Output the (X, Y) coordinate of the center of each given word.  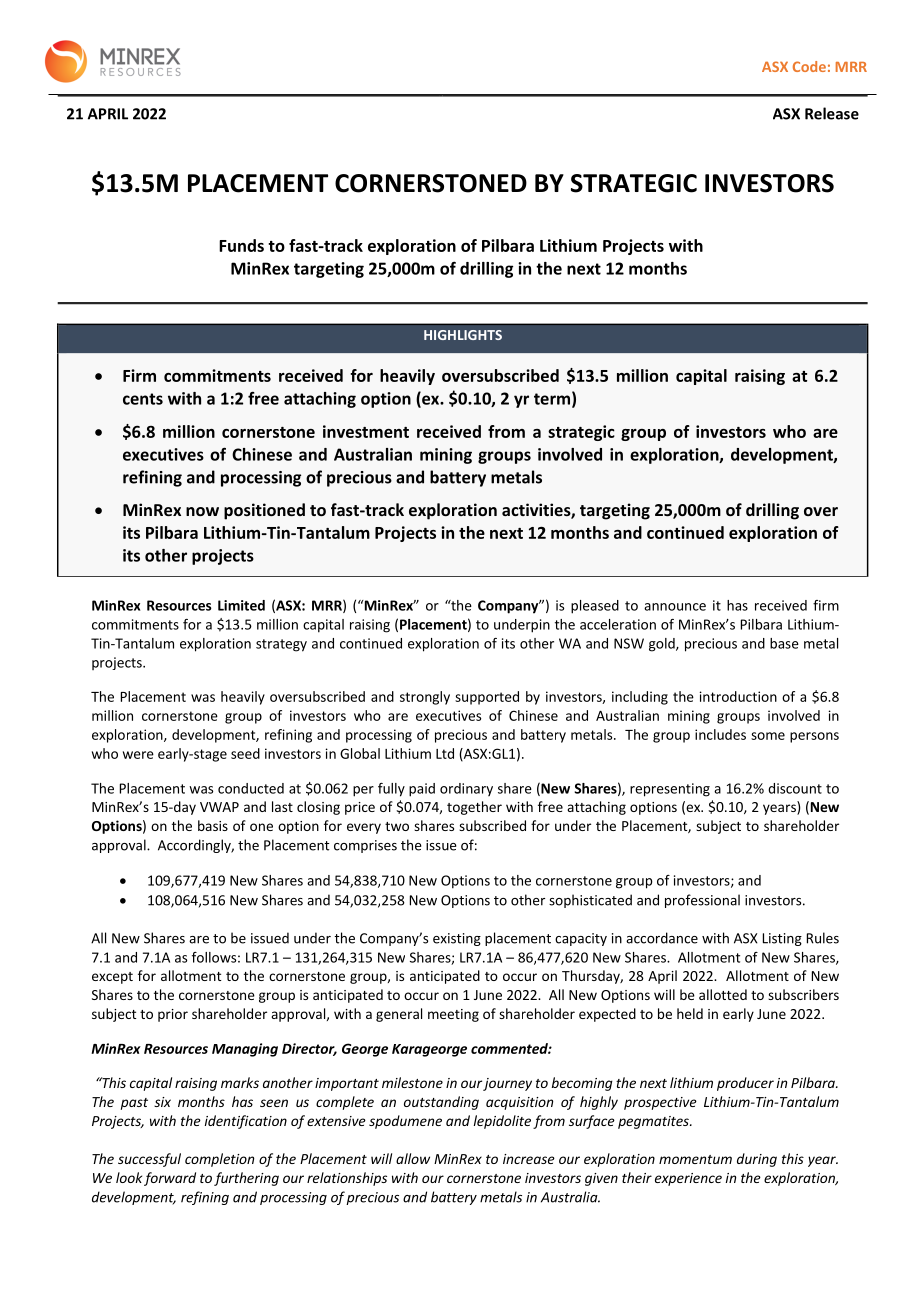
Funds (241, 245)
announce (675, 607)
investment (366, 431)
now (202, 511)
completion (219, 1160)
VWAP (219, 807)
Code (809, 66)
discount (795, 788)
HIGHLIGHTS (463, 335)
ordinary (466, 789)
